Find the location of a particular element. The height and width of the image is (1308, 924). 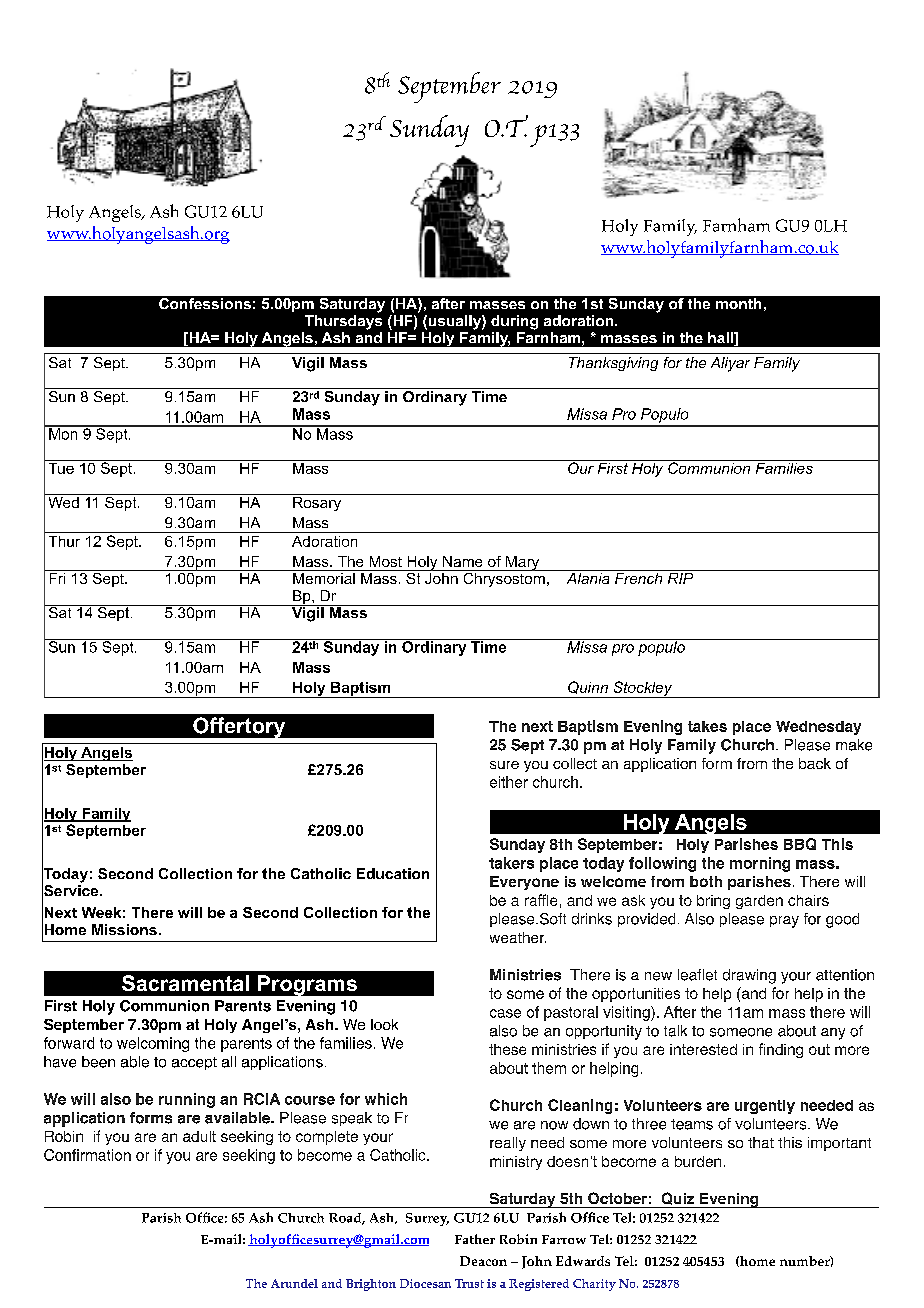

Deacon is located at coordinates (483, 1261).
